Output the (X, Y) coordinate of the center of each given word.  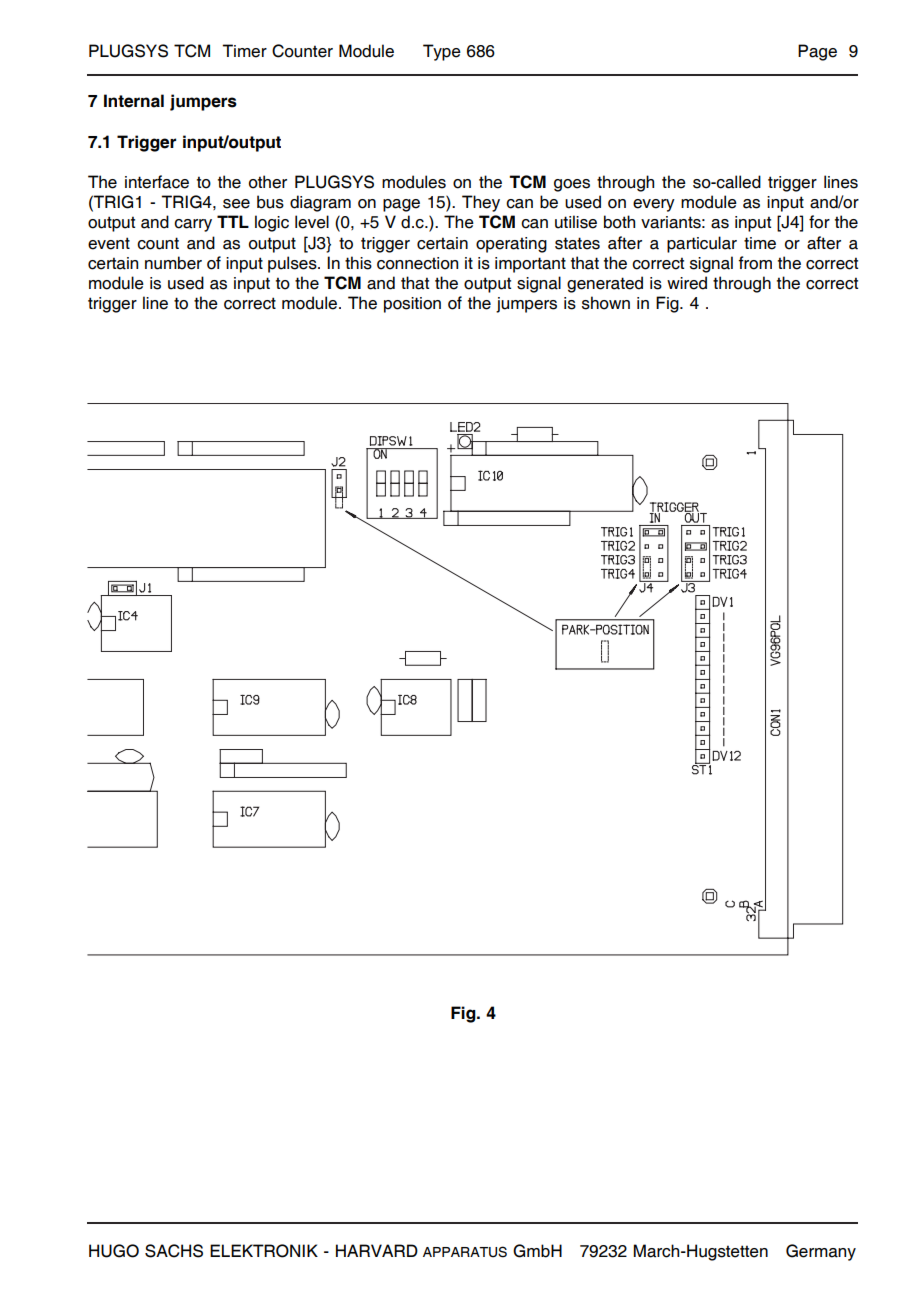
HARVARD (377, 1250)
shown (606, 303)
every (654, 205)
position (412, 305)
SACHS (174, 1251)
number (173, 263)
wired (687, 283)
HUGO (114, 1251)
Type (442, 52)
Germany (821, 1252)
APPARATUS (465, 1252)
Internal (134, 101)
